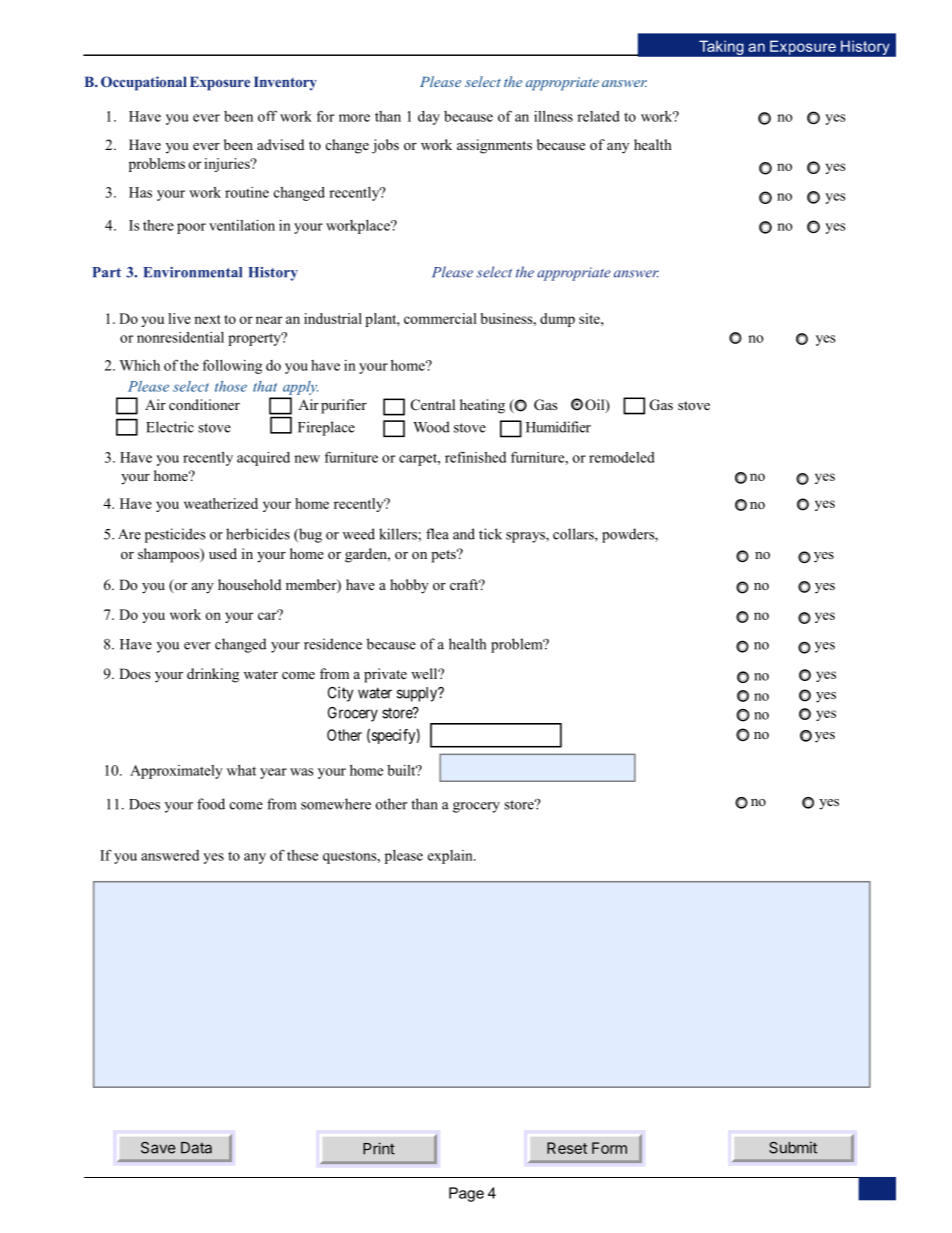 The width and height of the image is (952, 1233). Describe the element at coordinates (144, 83) in the image. I see `Occupational` at that location.
